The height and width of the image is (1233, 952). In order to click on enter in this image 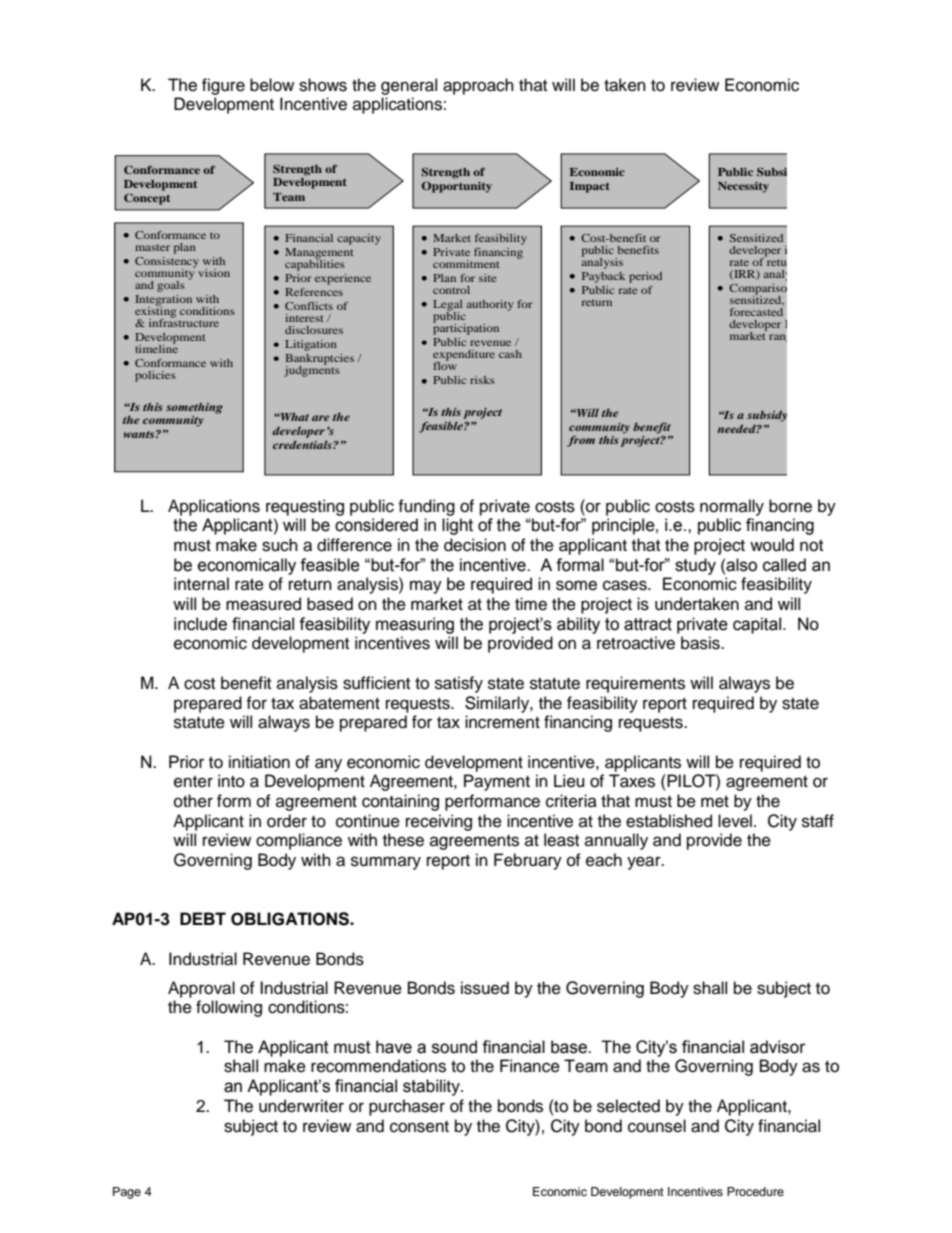, I will do `click(193, 782)`.
